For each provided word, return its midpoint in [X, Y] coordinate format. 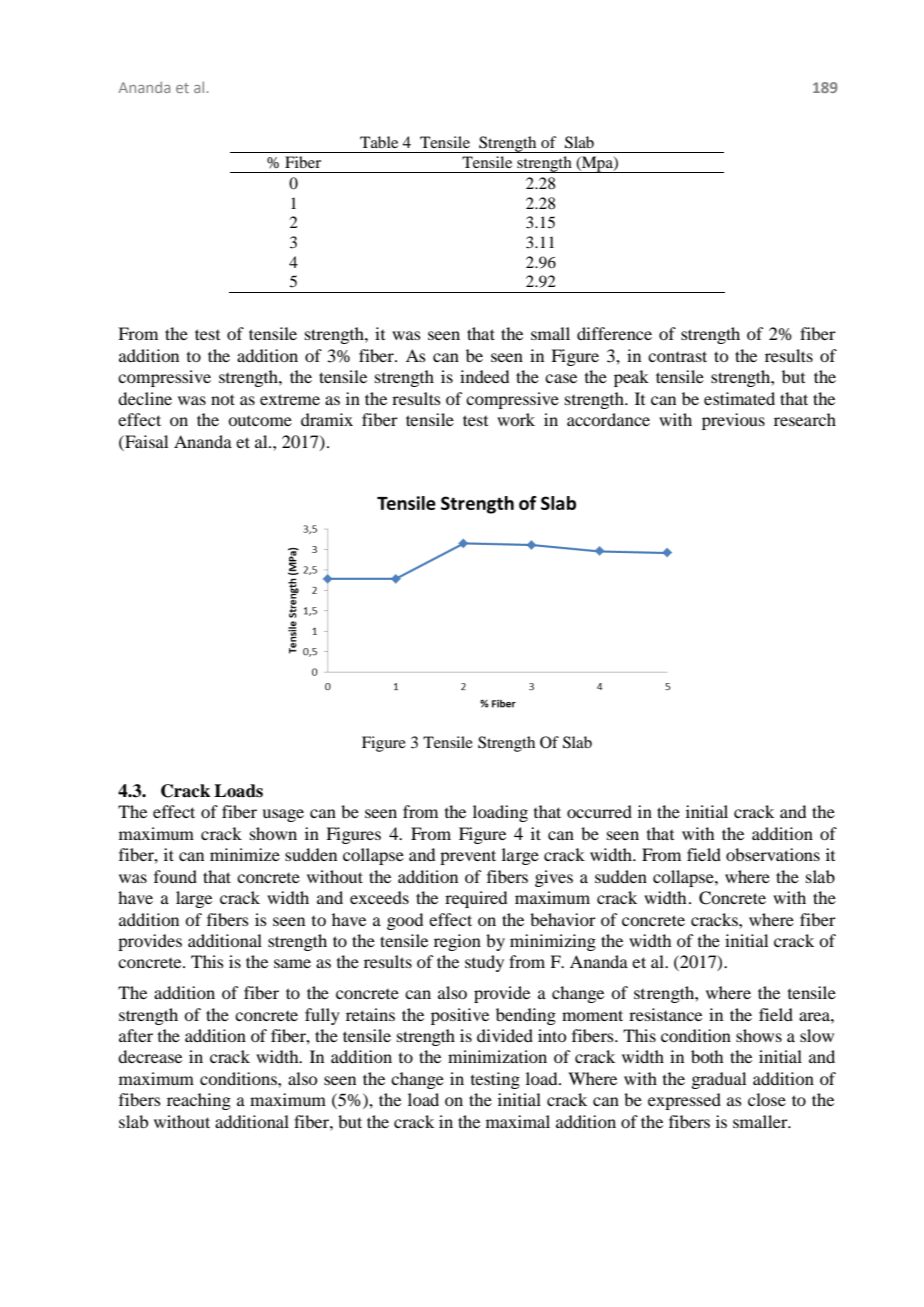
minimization [497, 1056]
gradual [718, 1080]
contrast [677, 356]
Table [379, 142]
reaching [199, 1101]
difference [614, 333]
